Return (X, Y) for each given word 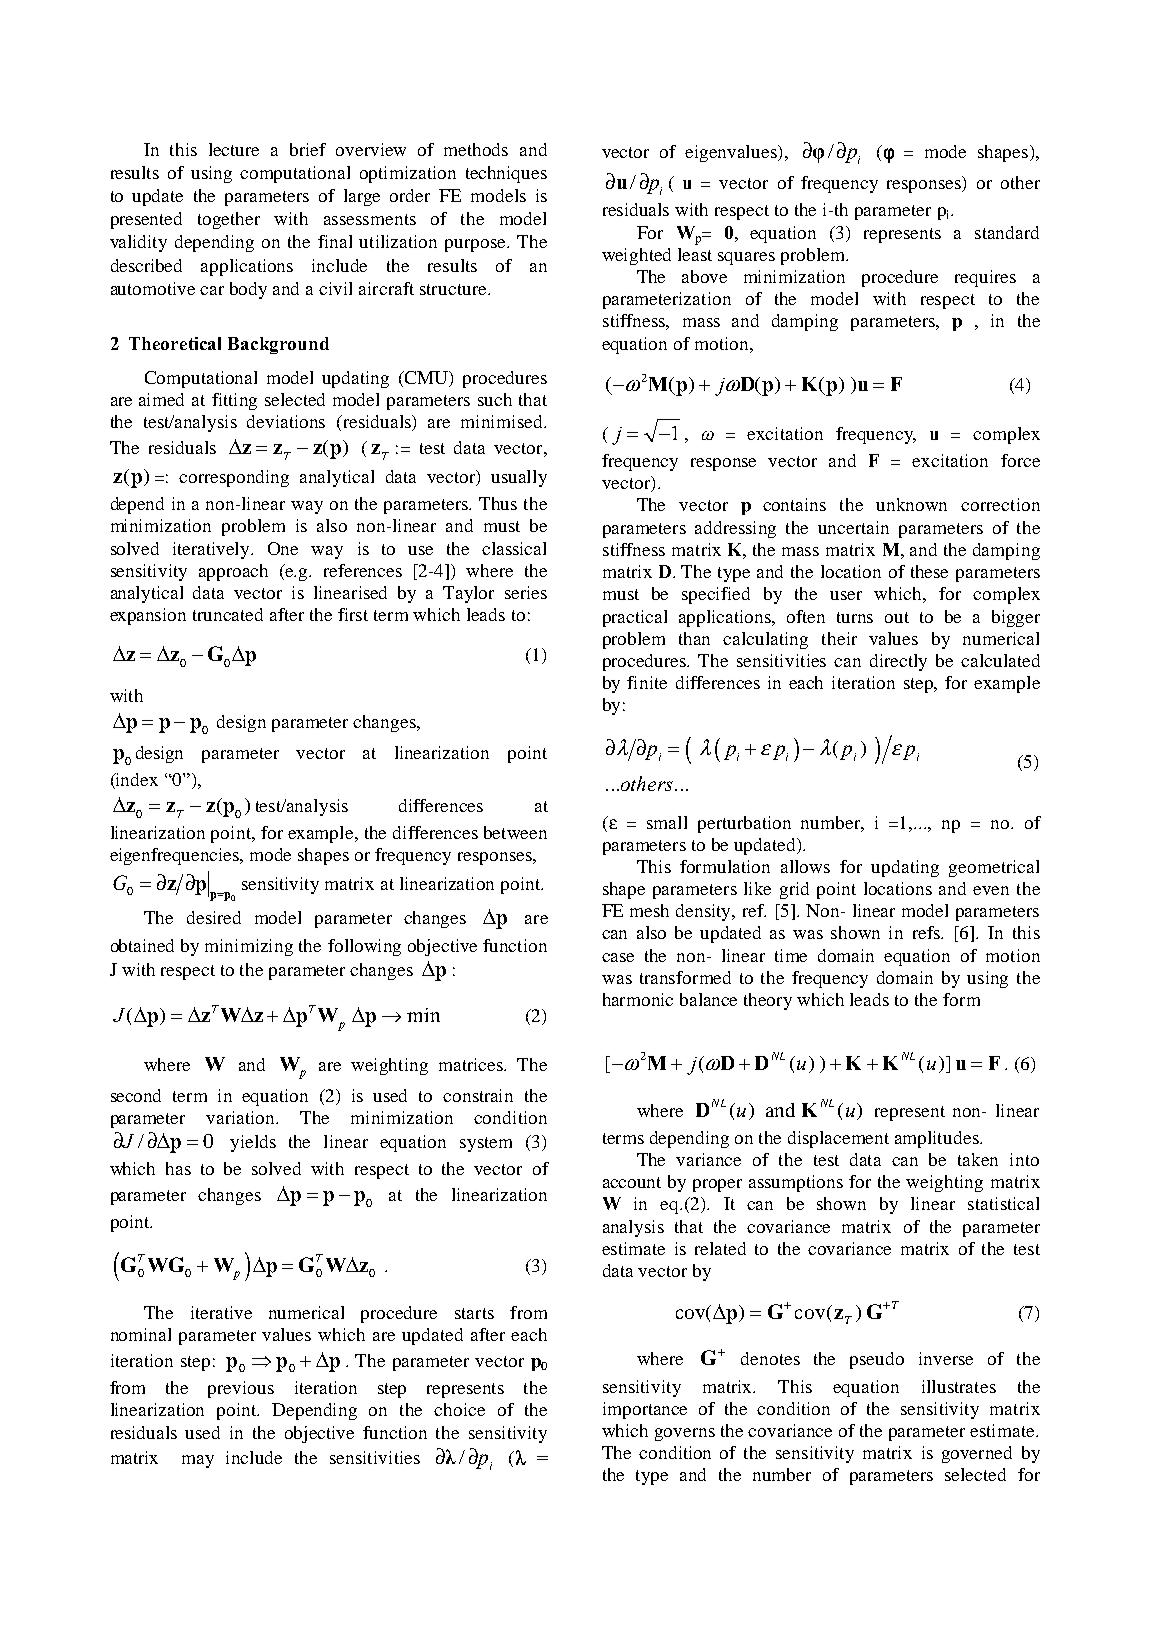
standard (1007, 232)
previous (241, 1389)
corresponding (234, 478)
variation (242, 1117)
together (229, 220)
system (486, 1144)
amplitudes (938, 1139)
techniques (506, 174)
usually (519, 478)
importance (645, 1410)
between (515, 832)
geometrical (994, 868)
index (136, 781)
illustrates (959, 1386)
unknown (911, 504)
